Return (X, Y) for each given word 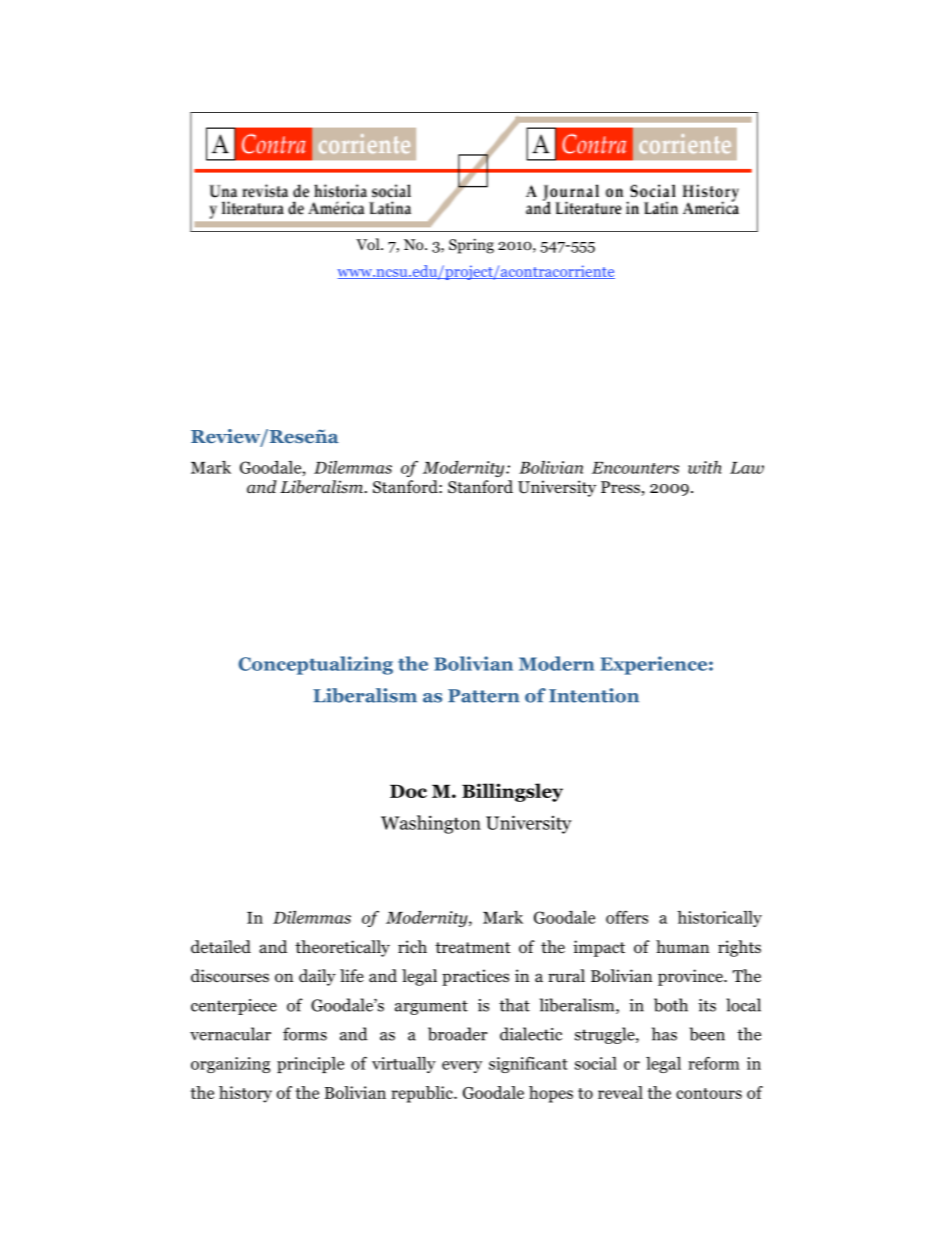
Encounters (635, 468)
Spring (471, 246)
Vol (369, 244)
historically (719, 919)
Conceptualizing (315, 665)
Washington (431, 824)
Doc (408, 791)
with (705, 467)
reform (714, 1063)
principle (310, 1065)
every (462, 1067)
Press (621, 488)
